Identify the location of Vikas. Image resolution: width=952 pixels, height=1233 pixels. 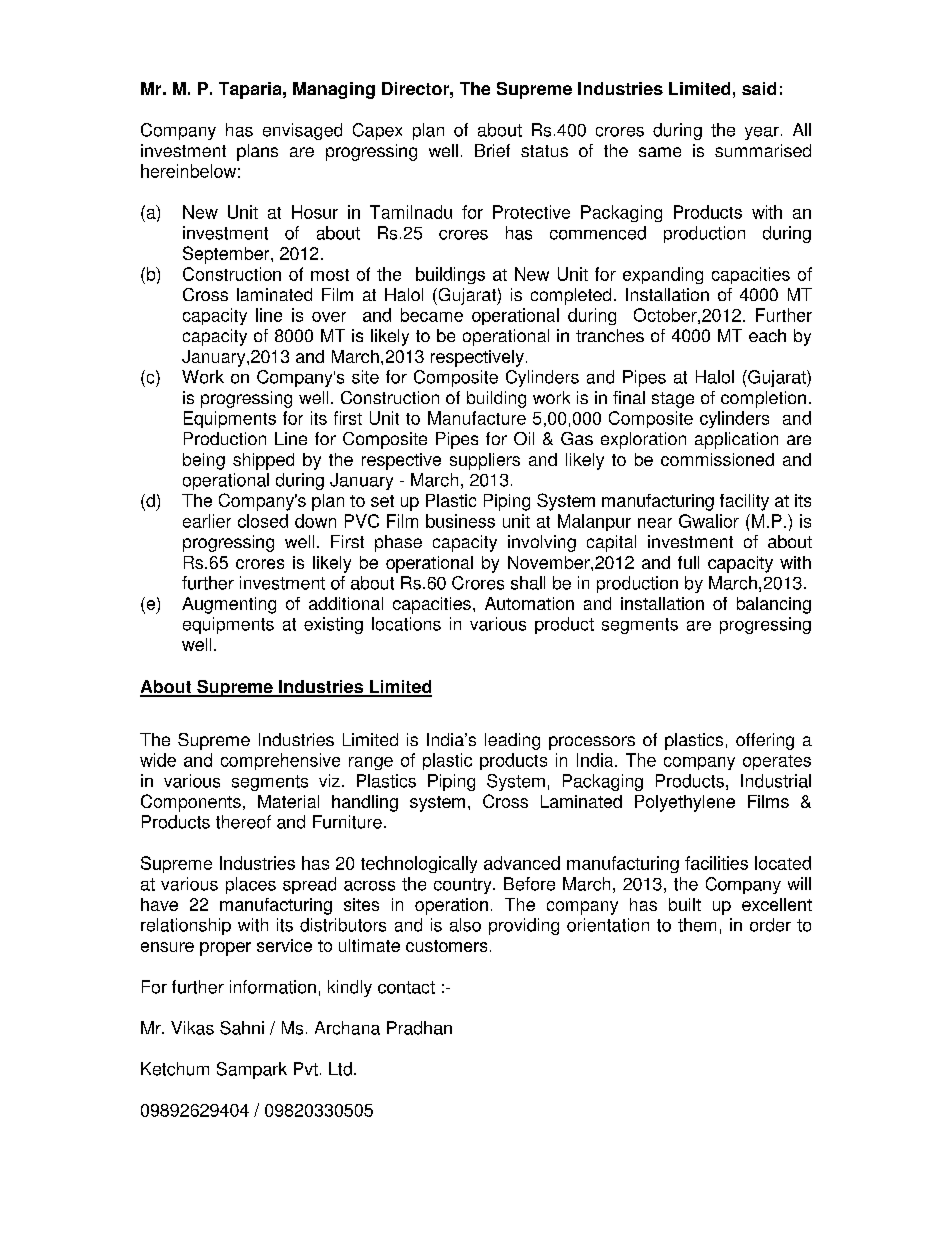
(192, 1028).
